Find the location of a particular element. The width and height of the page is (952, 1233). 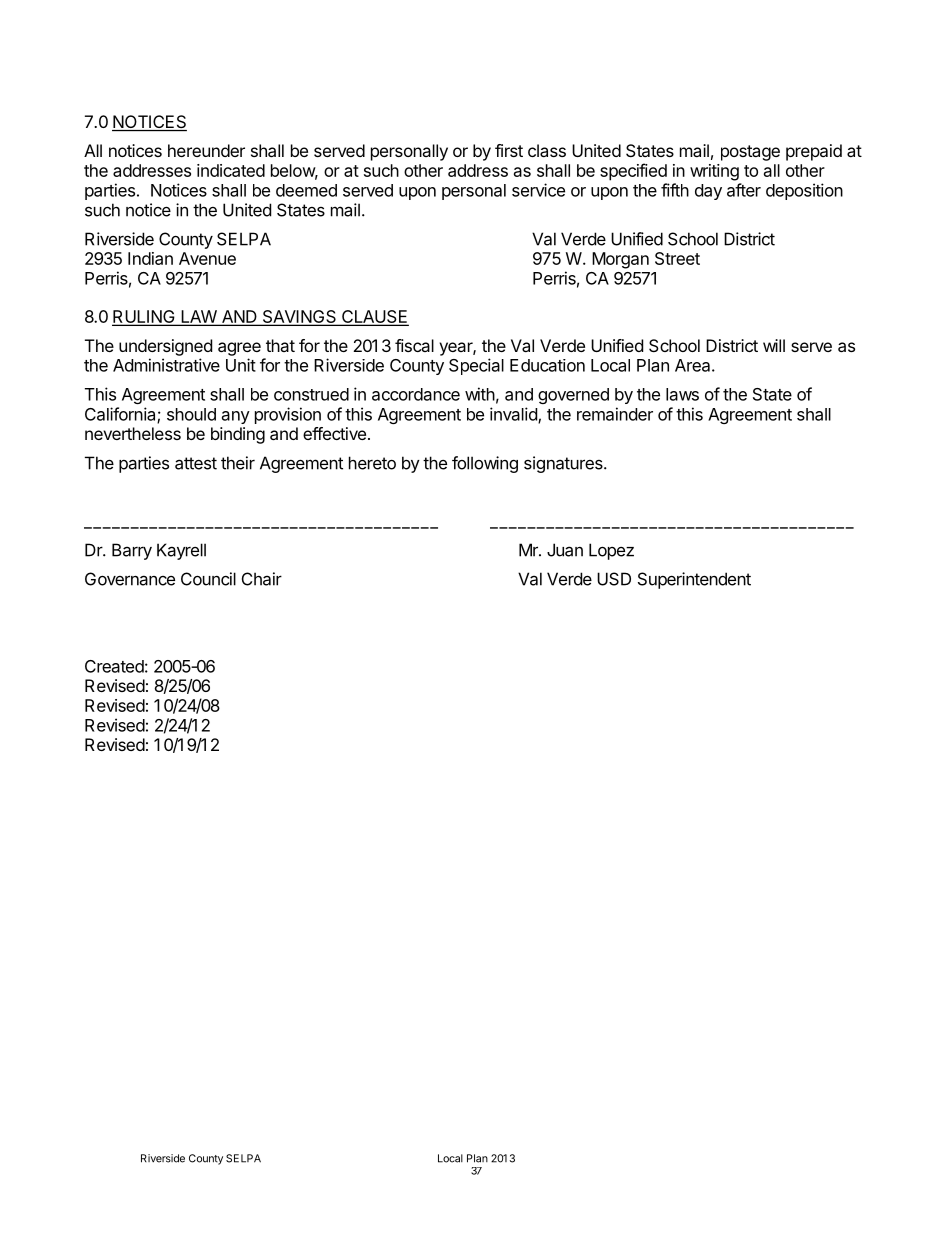

USD is located at coordinates (614, 579).
